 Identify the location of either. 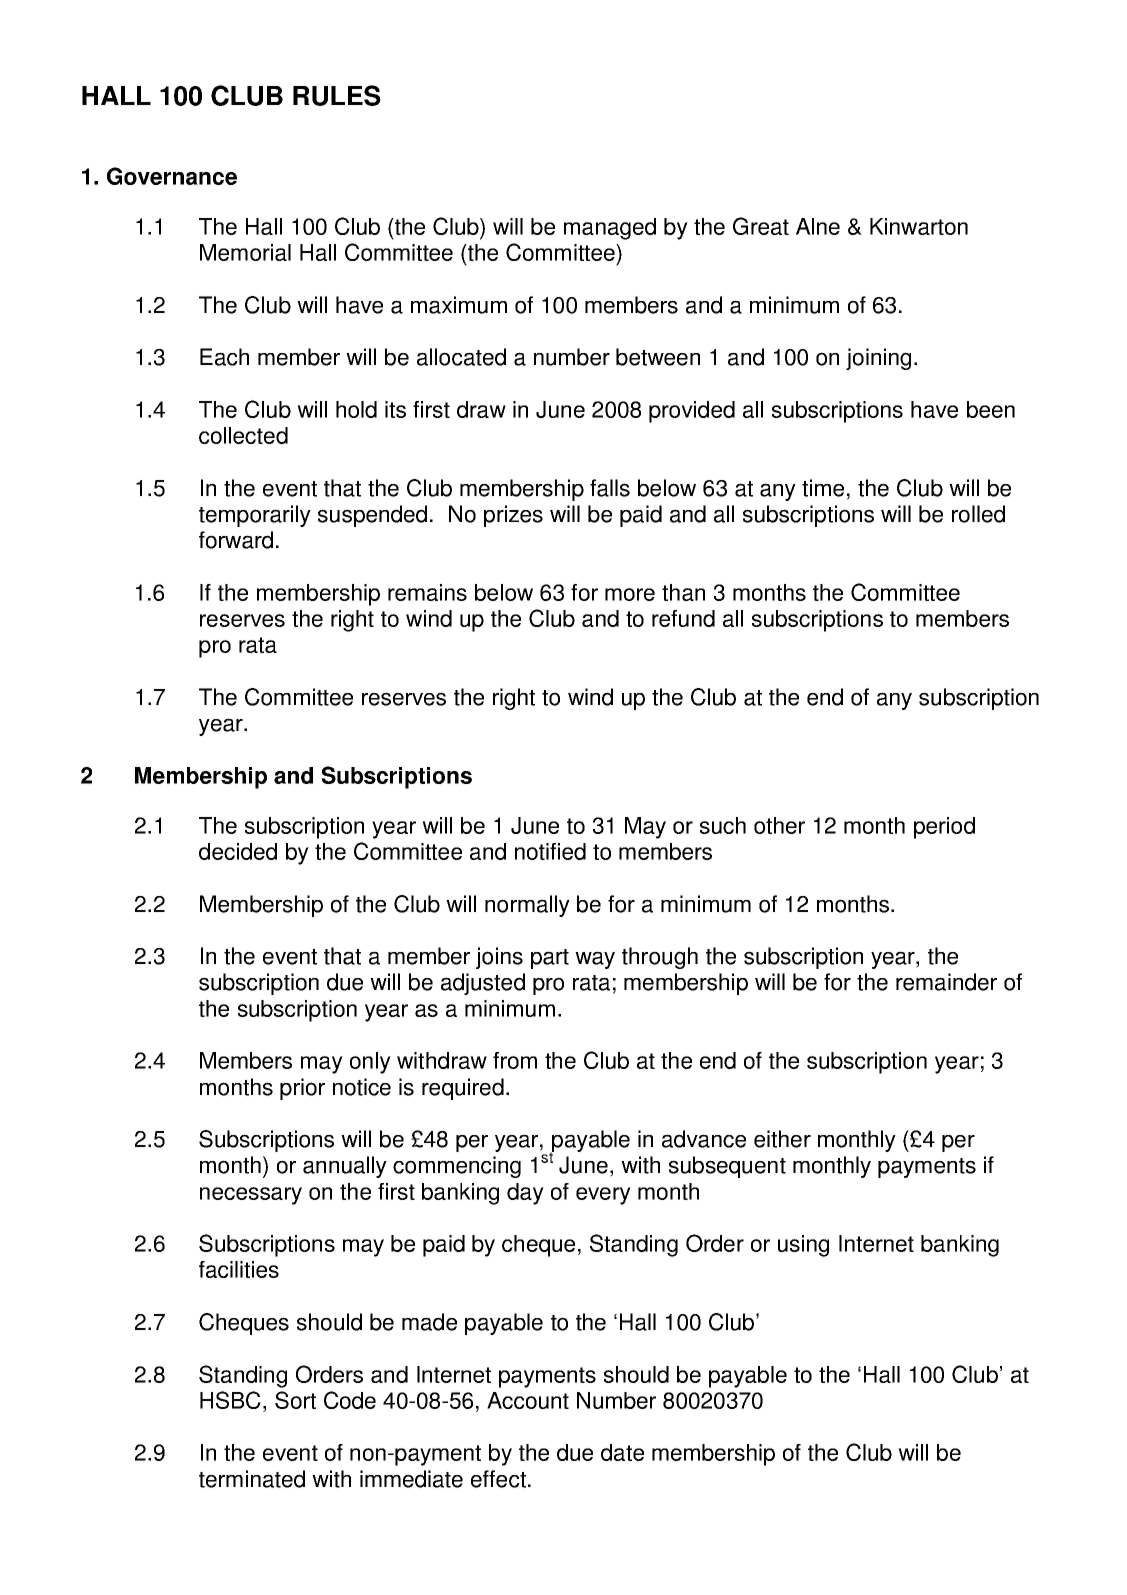
(782, 1139).
